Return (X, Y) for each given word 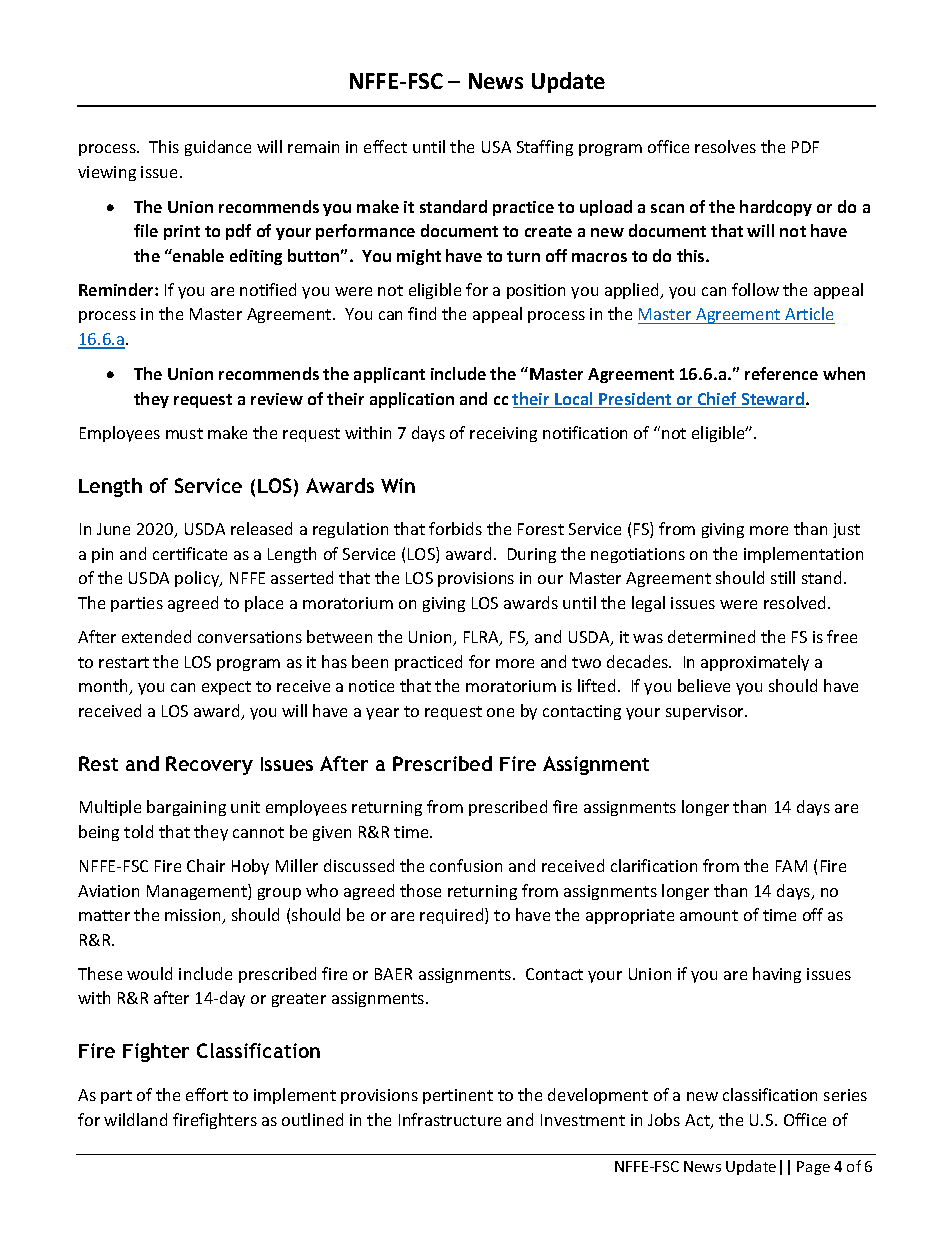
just (846, 530)
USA (496, 147)
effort (207, 1094)
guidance (218, 148)
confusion (466, 865)
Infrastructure (450, 1119)
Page (813, 1168)
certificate (190, 553)
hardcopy (776, 208)
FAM (791, 866)
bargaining (186, 808)
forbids (455, 528)
